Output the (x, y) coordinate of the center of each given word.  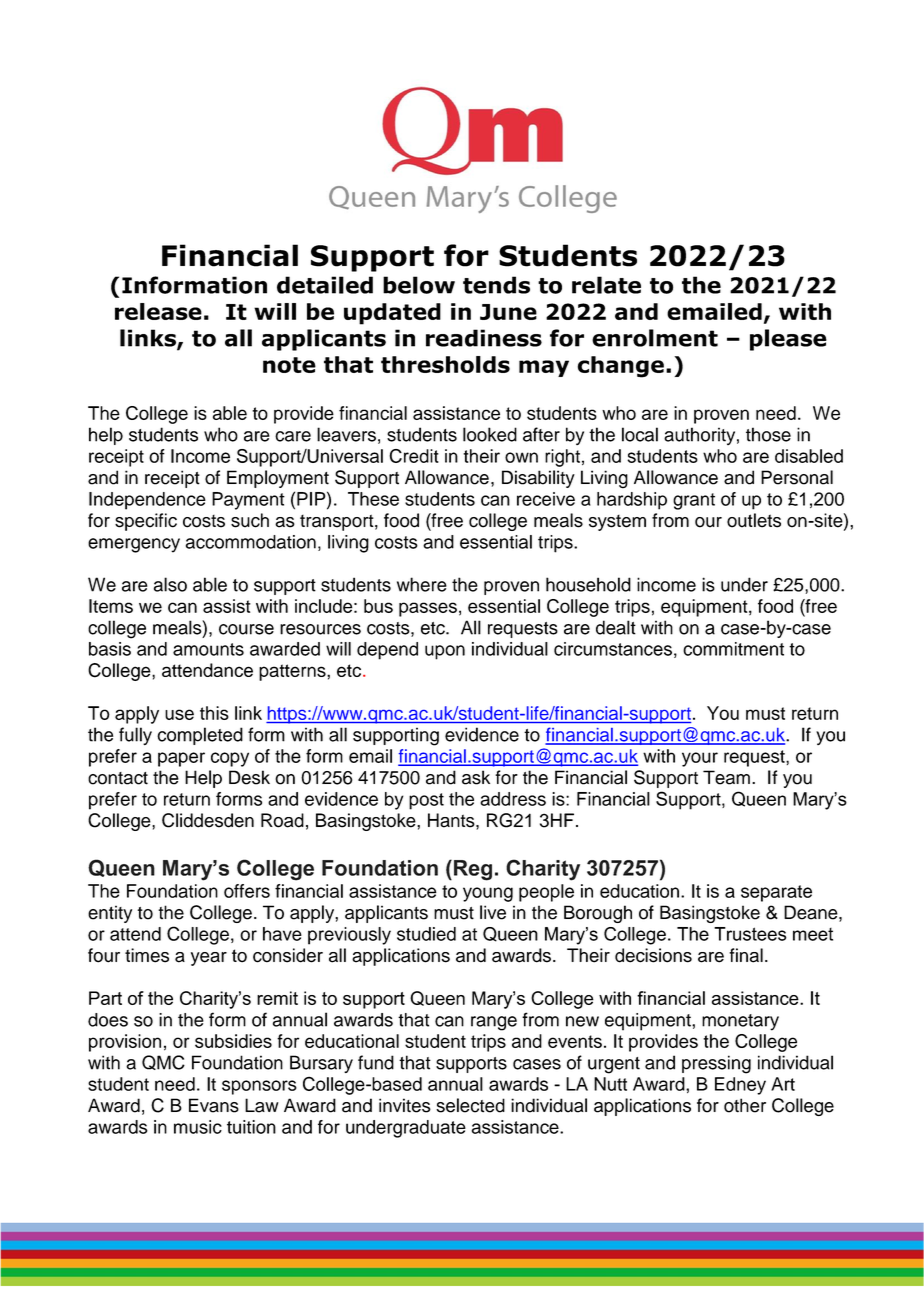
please (788, 340)
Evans (214, 1105)
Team (726, 777)
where (422, 584)
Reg (473, 870)
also (170, 584)
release (158, 311)
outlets (754, 520)
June (508, 312)
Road (282, 820)
